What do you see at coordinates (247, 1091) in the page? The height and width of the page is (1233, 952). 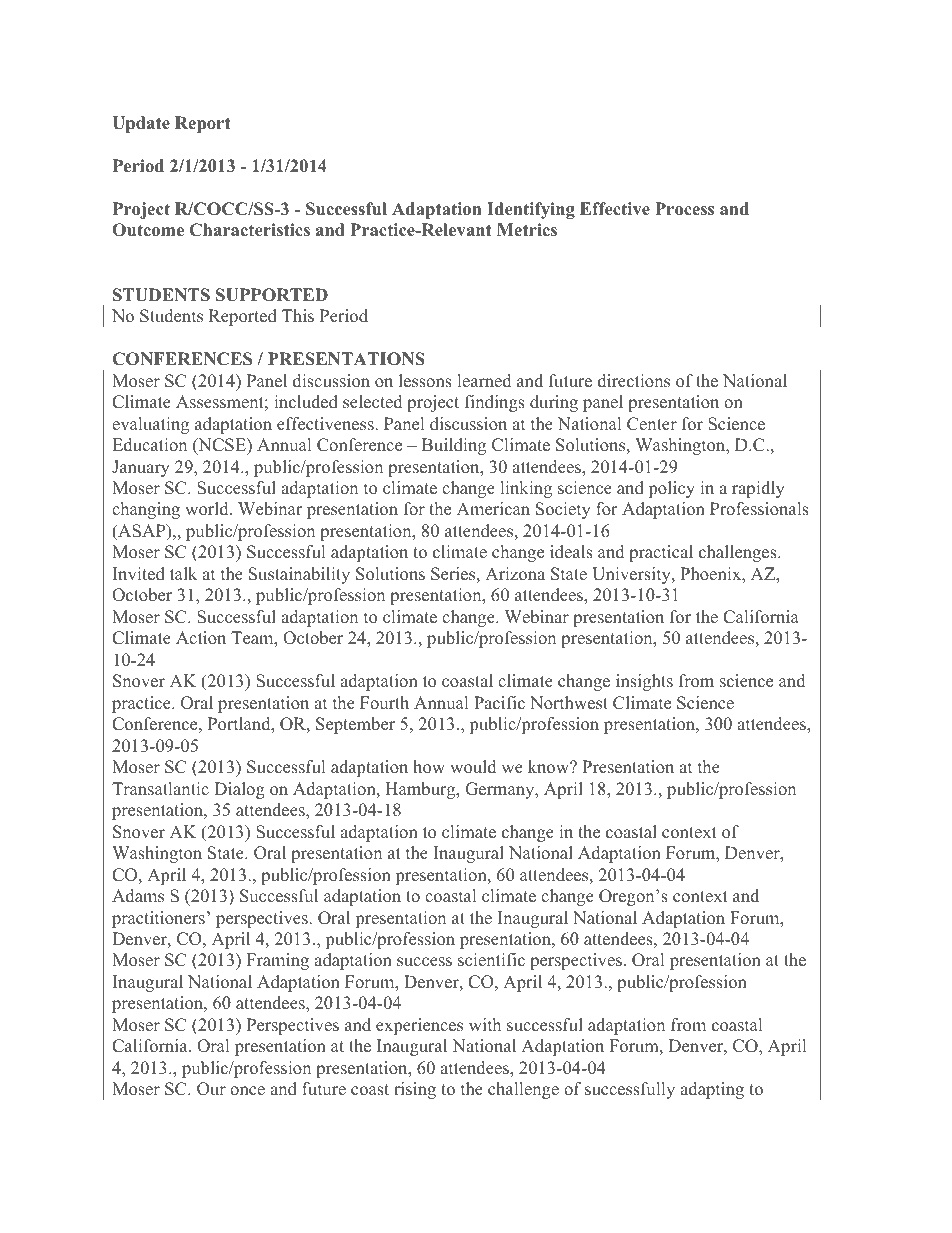 I see `once` at bounding box center [247, 1091].
